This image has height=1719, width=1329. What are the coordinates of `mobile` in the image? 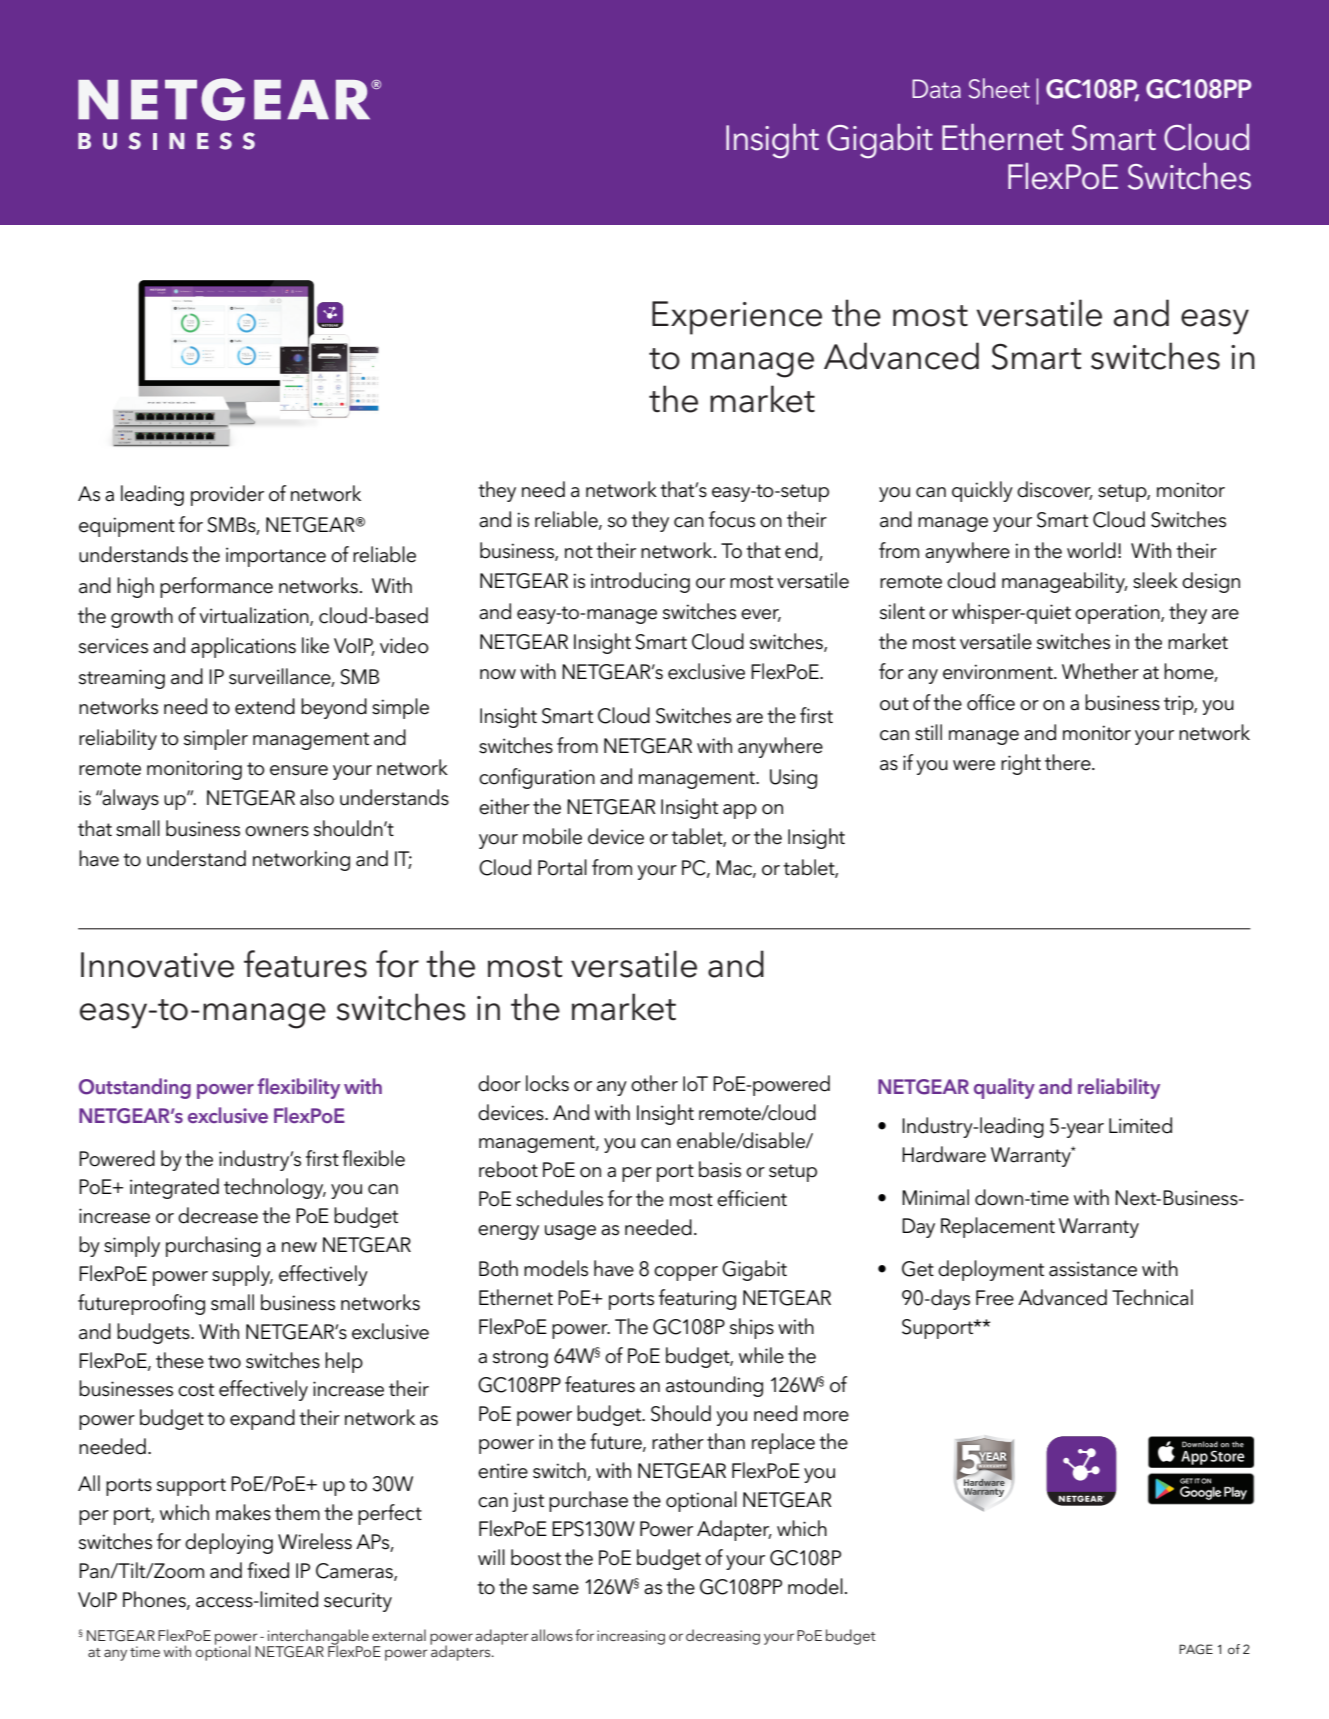 It's located at (552, 836).
